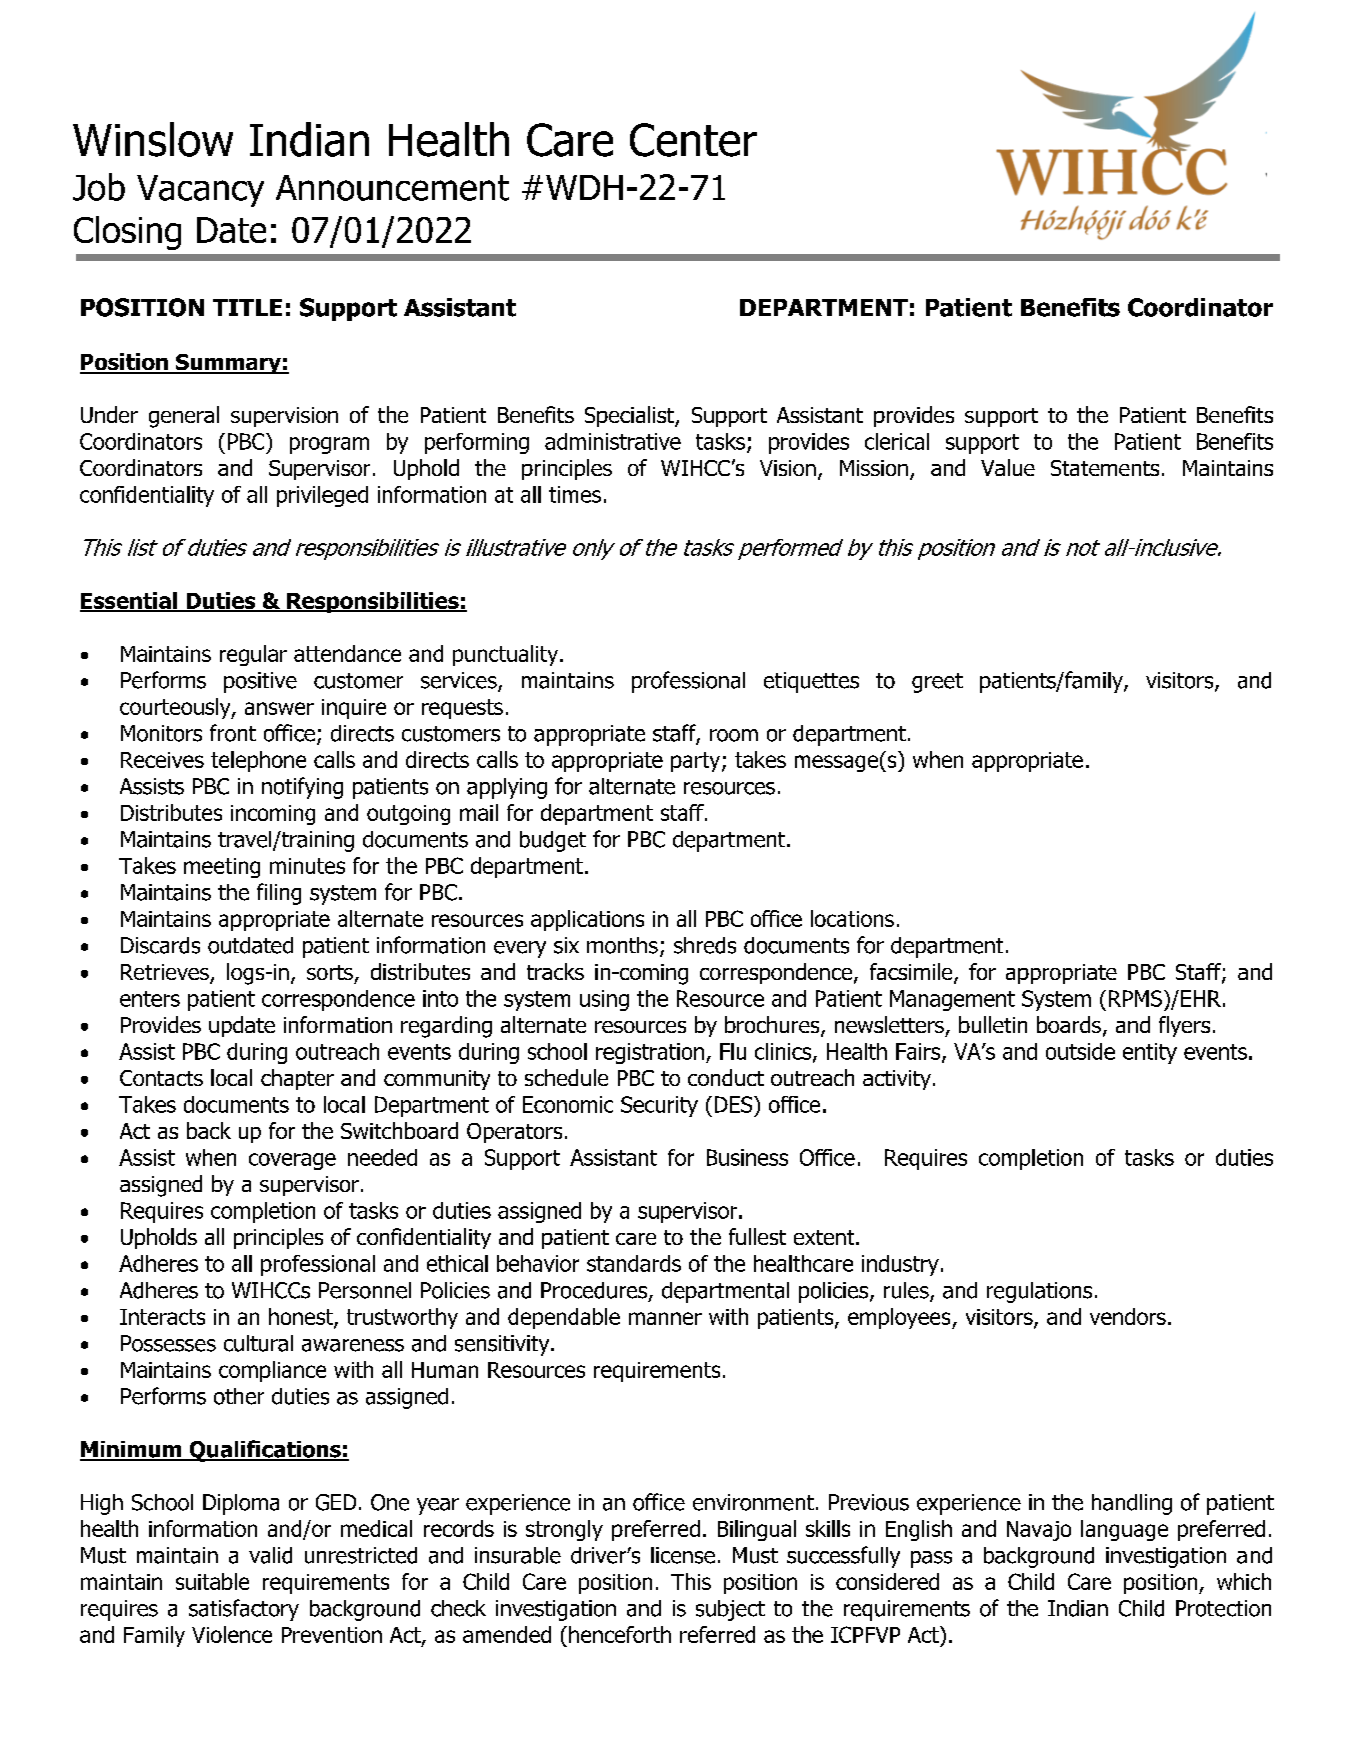  I want to click on suitable, so click(212, 1581).
